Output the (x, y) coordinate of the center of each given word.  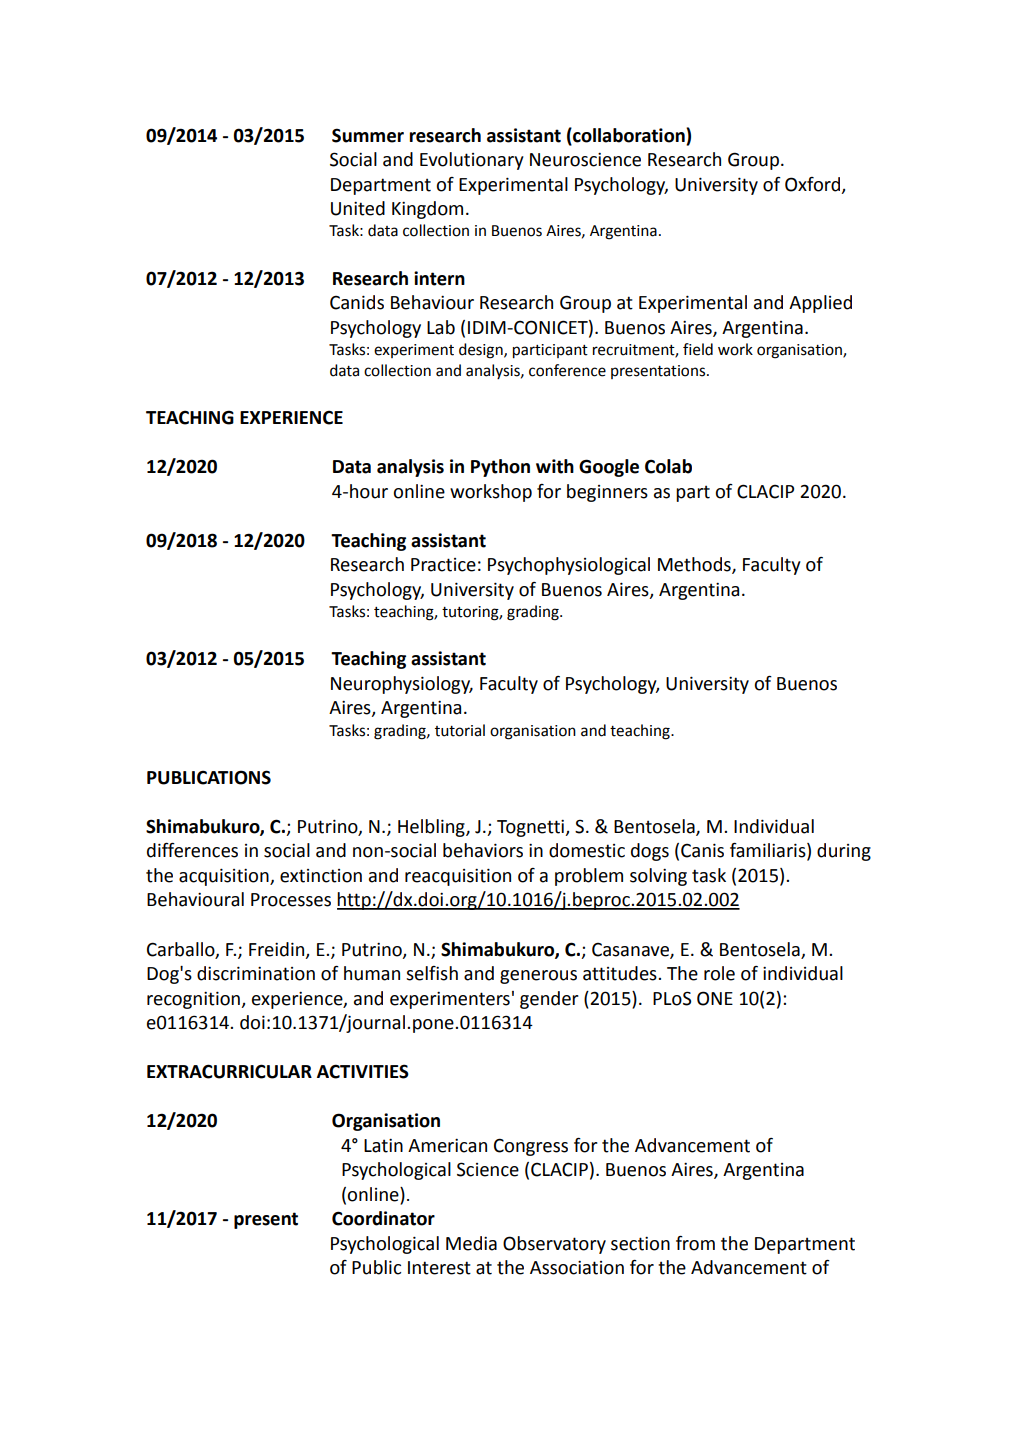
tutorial (460, 730)
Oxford (814, 185)
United (358, 208)
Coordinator (383, 1218)
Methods (695, 565)
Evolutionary (472, 161)
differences (192, 850)
